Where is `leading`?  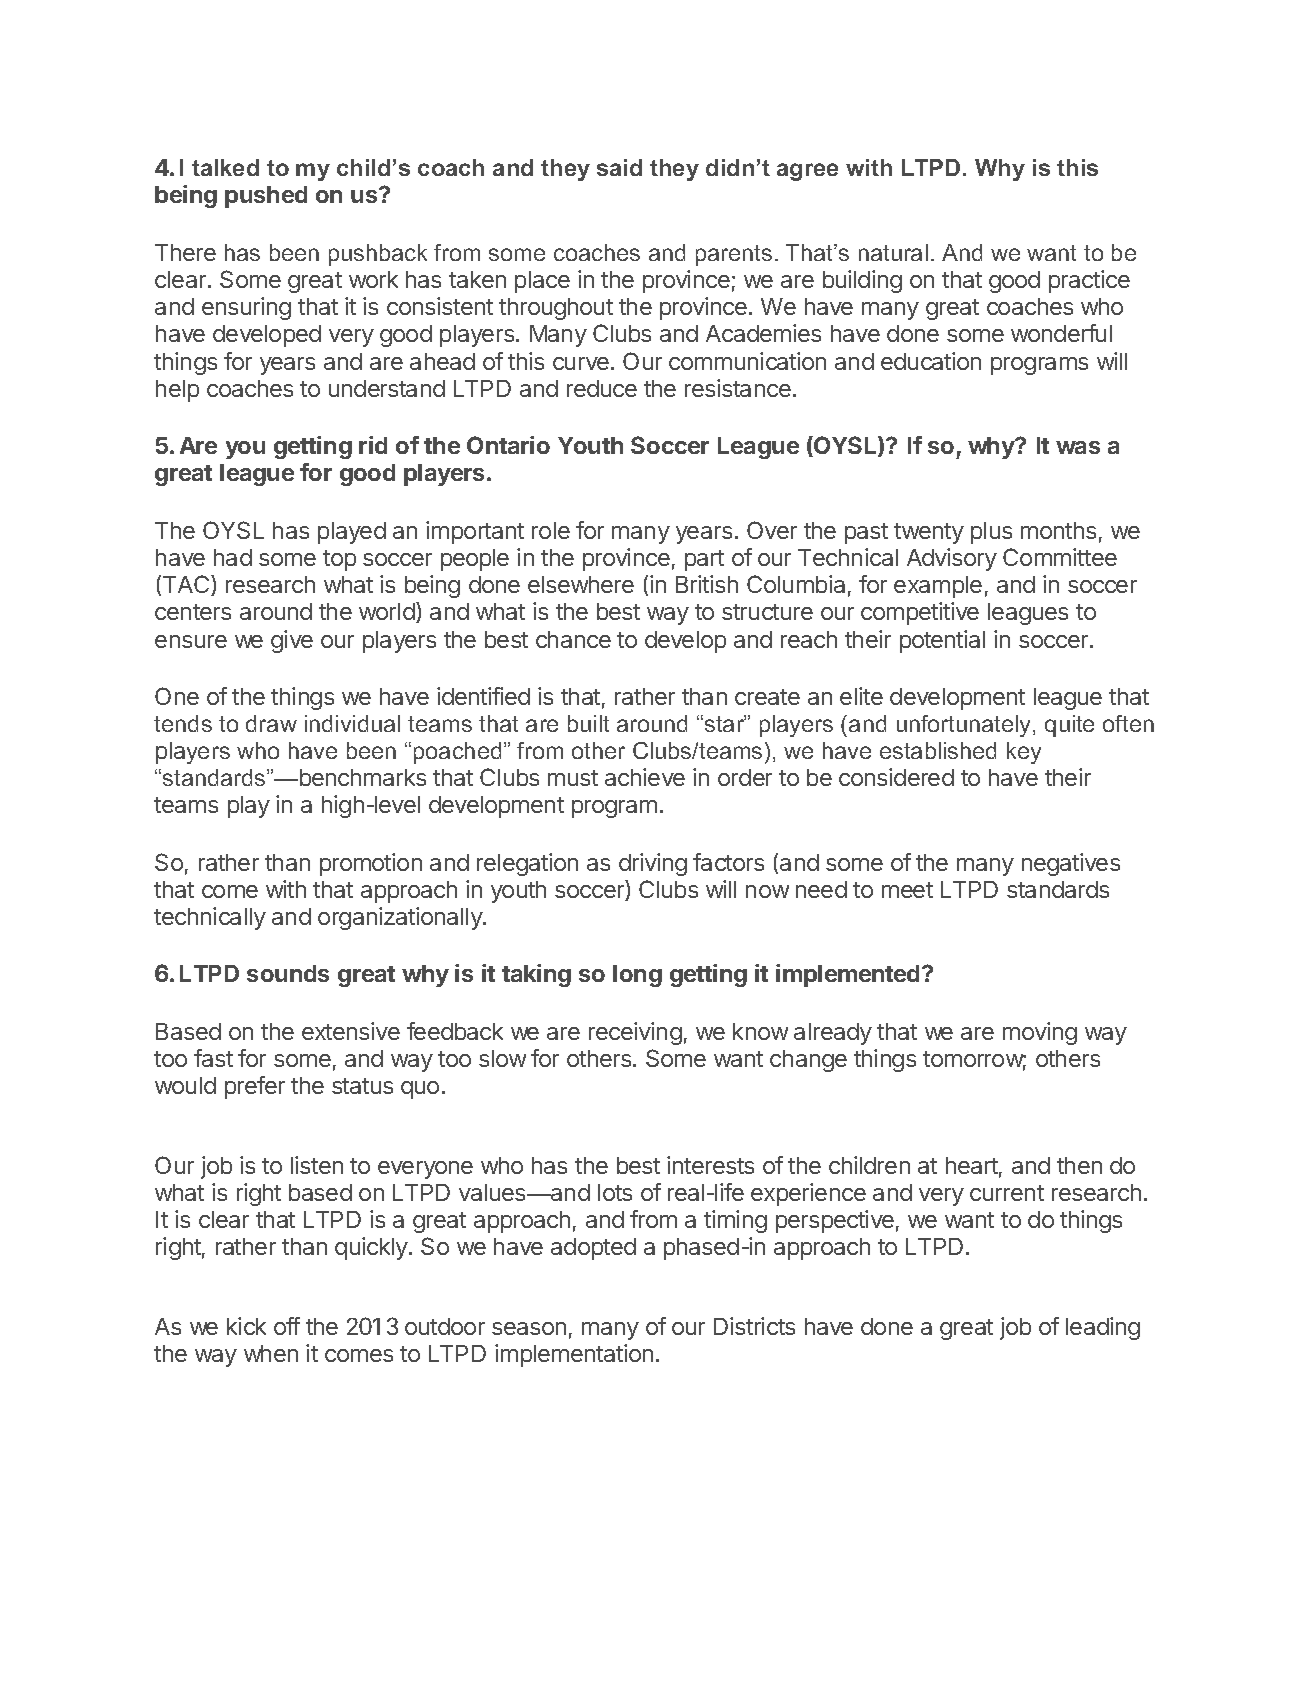
leading is located at coordinates (1103, 1328).
